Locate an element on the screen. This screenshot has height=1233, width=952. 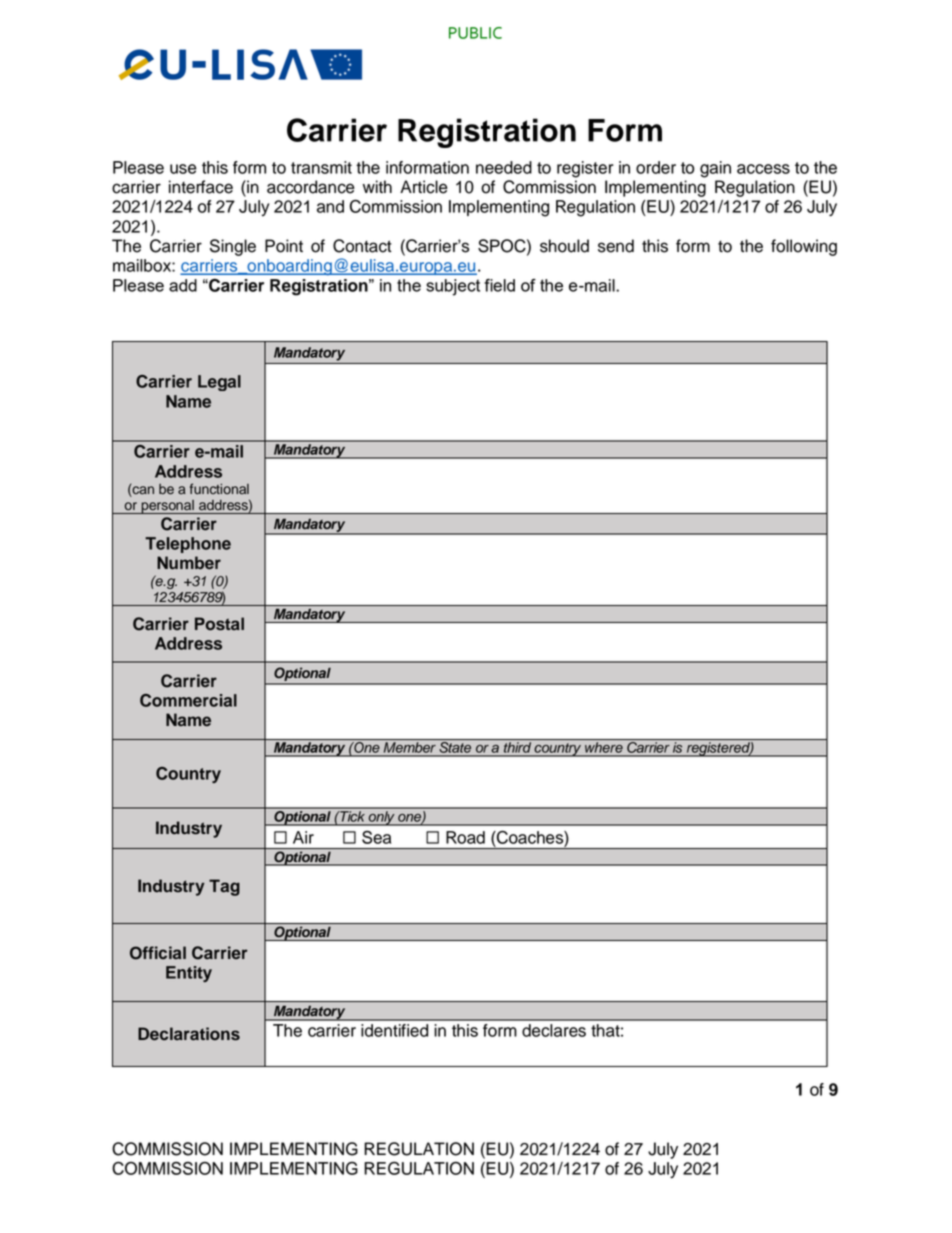
following is located at coordinates (804, 247).
